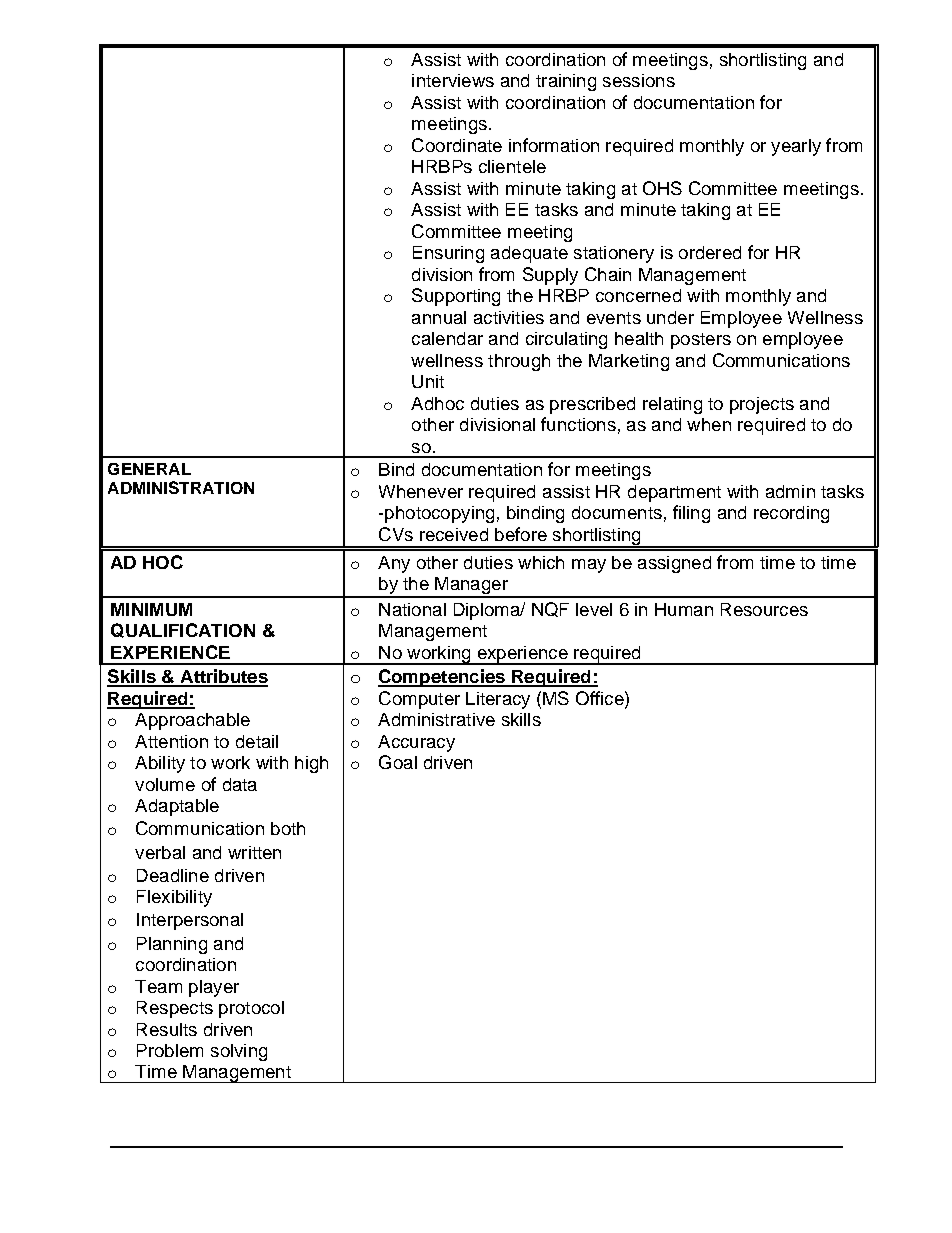  What do you see at coordinates (240, 784) in the screenshot?
I see `data` at bounding box center [240, 784].
